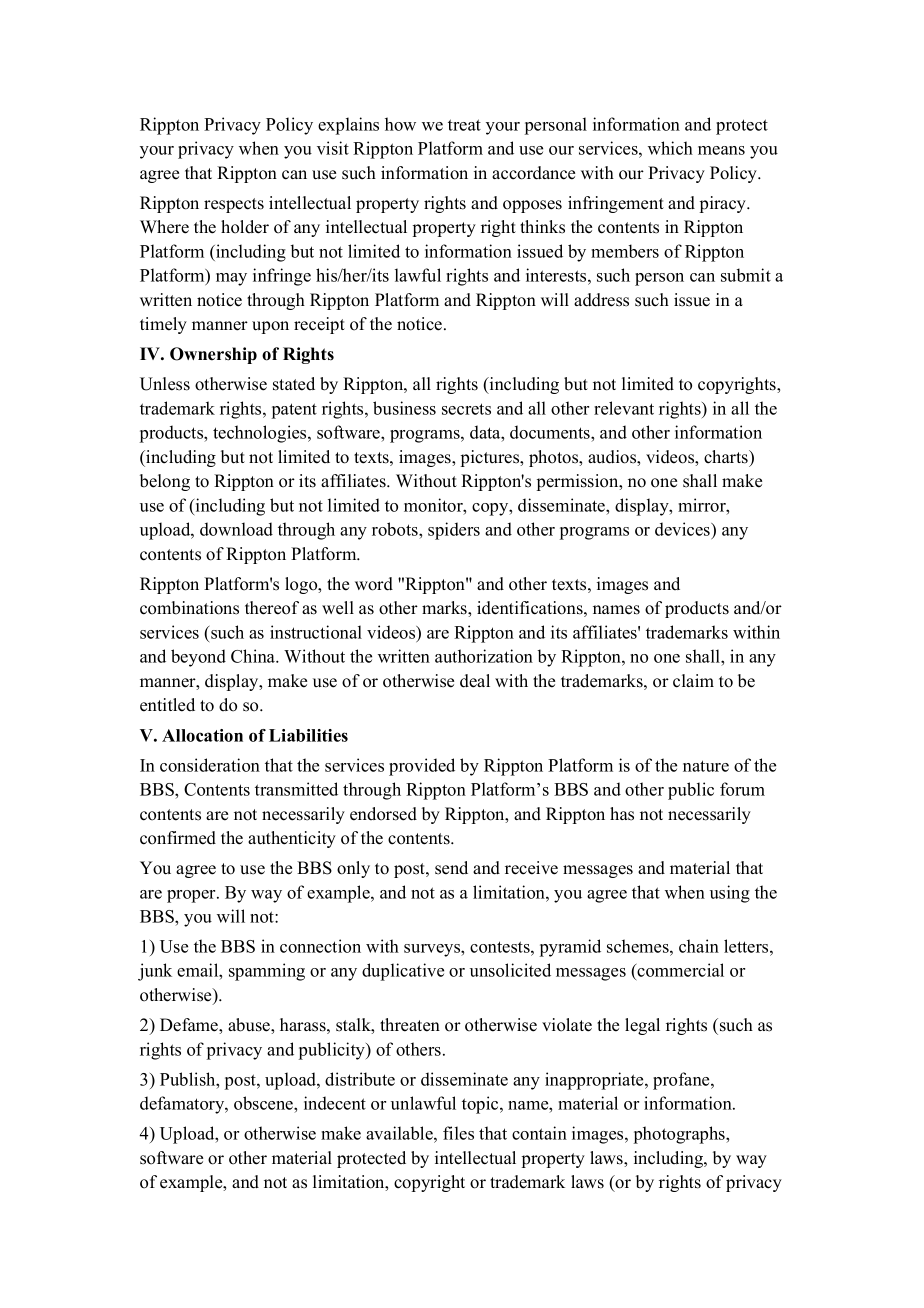  What do you see at coordinates (670, 148) in the document?
I see `which` at bounding box center [670, 148].
